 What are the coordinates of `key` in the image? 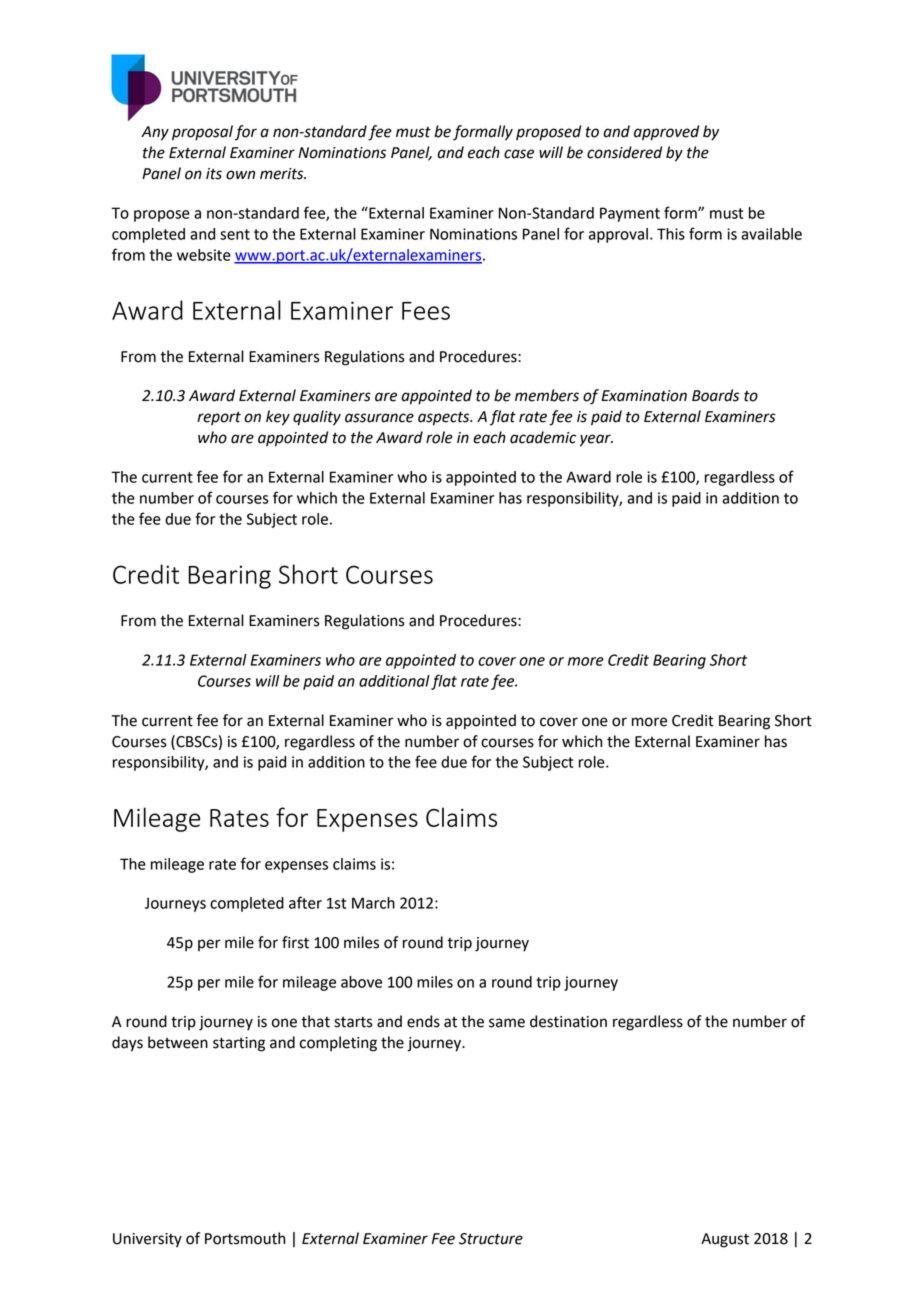 It's located at (278, 418).
